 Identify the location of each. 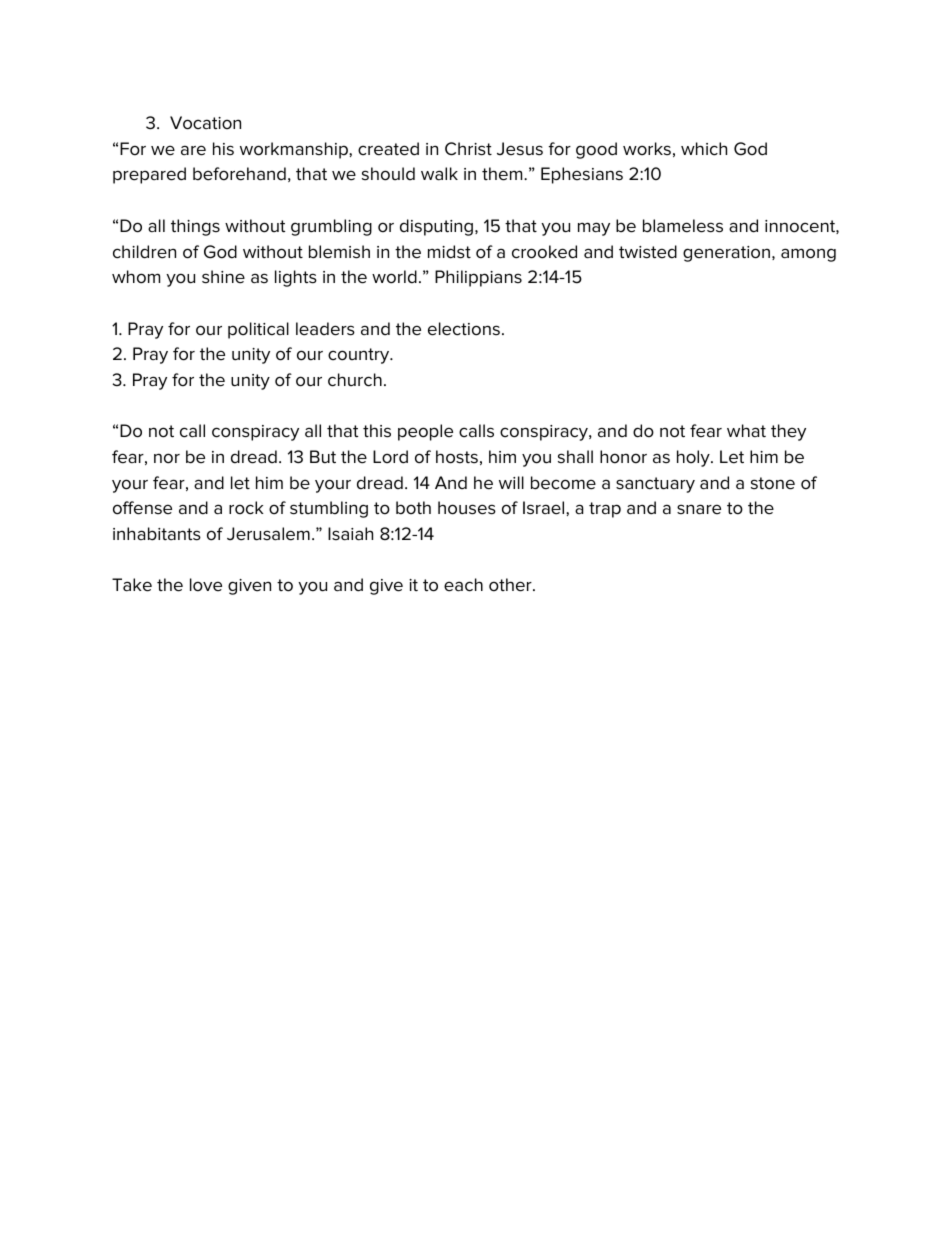
(463, 585).
